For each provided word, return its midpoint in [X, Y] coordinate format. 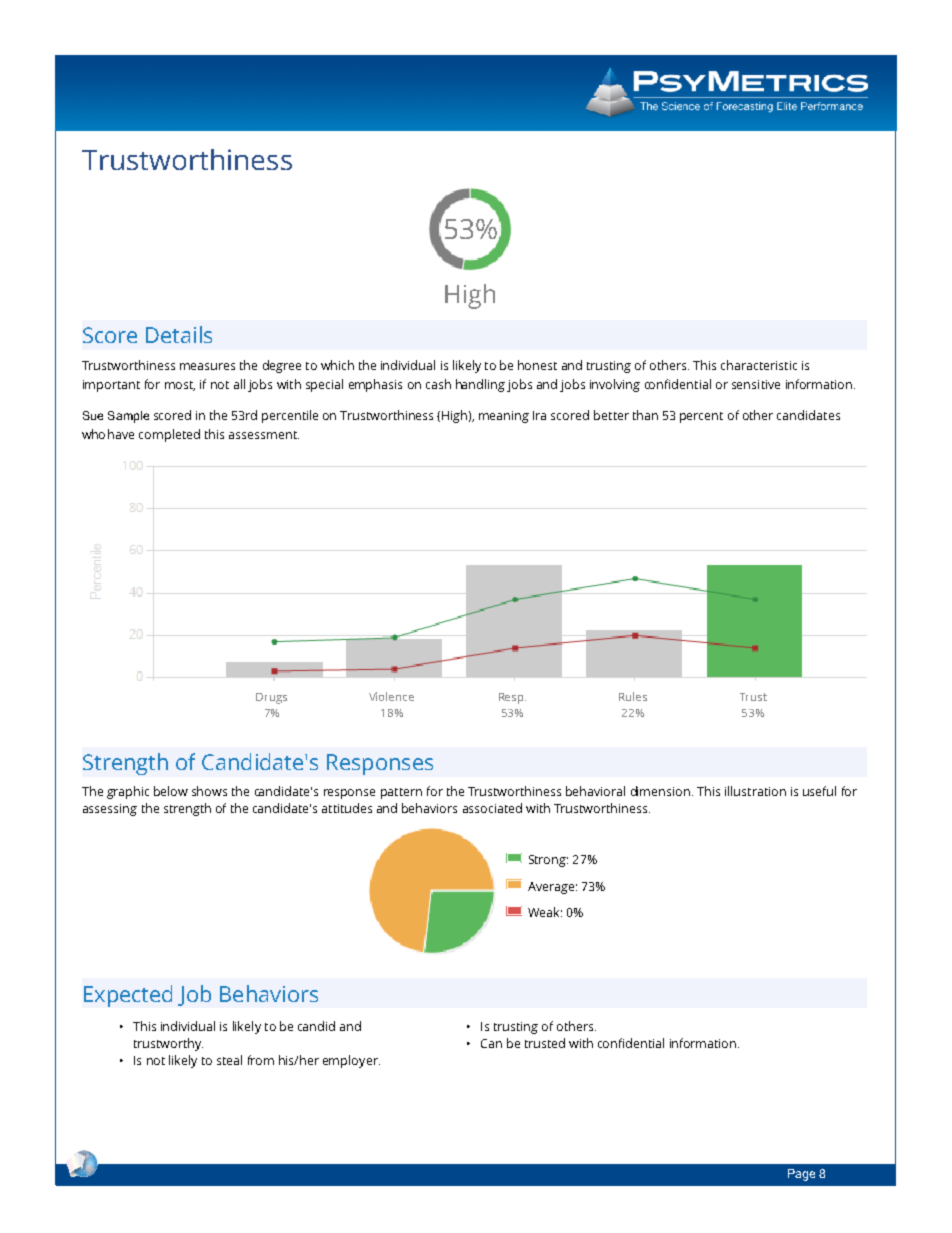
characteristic [759, 365]
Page [801, 1175]
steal [229, 1060]
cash [438, 384]
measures [207, 366]
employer [351, 1061]
